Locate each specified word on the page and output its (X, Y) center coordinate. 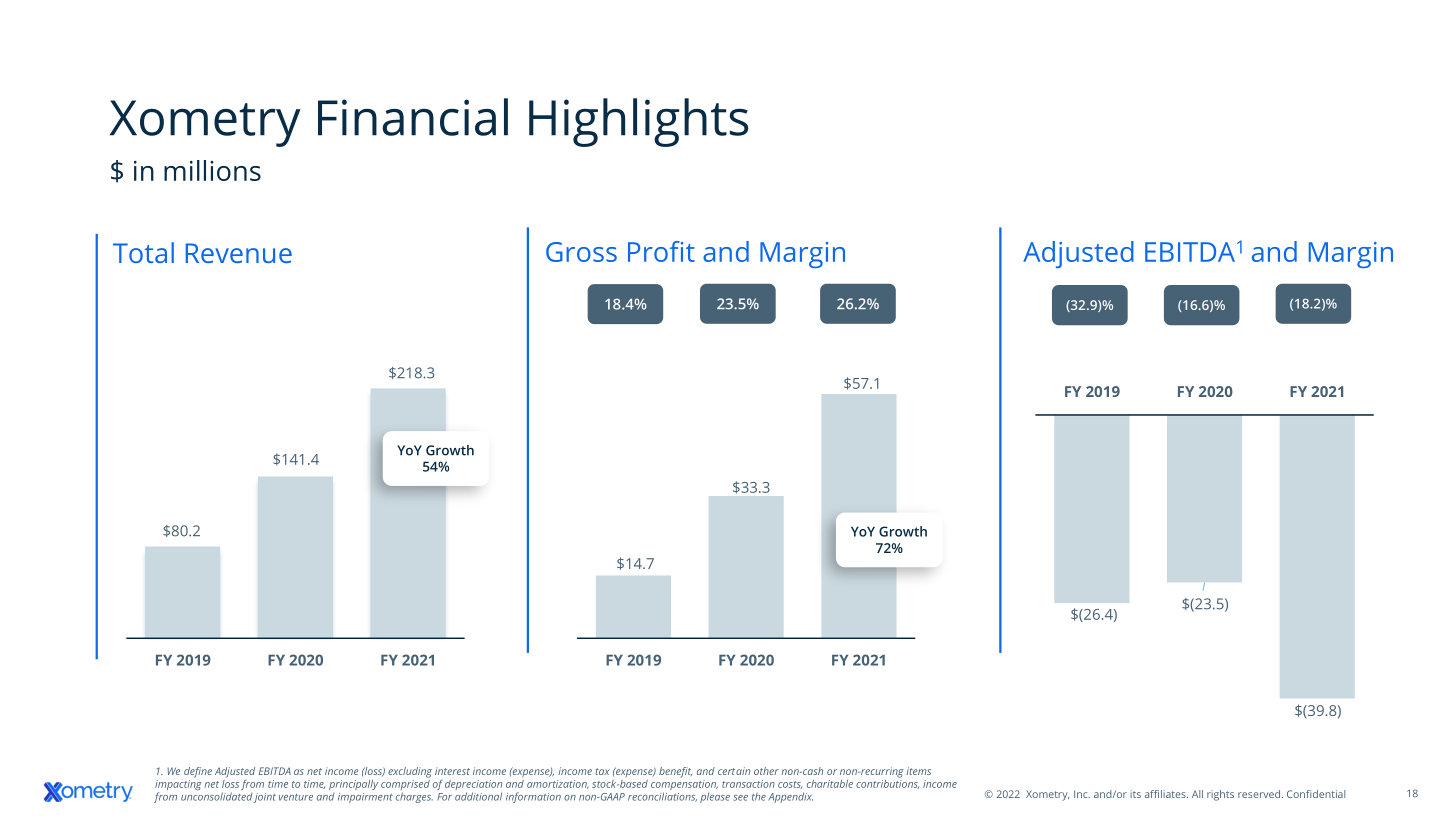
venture (296, 797)
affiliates (1166, 794)
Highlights (638, 122)
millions (212, 170)
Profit (661, 251)
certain (734, 771)
